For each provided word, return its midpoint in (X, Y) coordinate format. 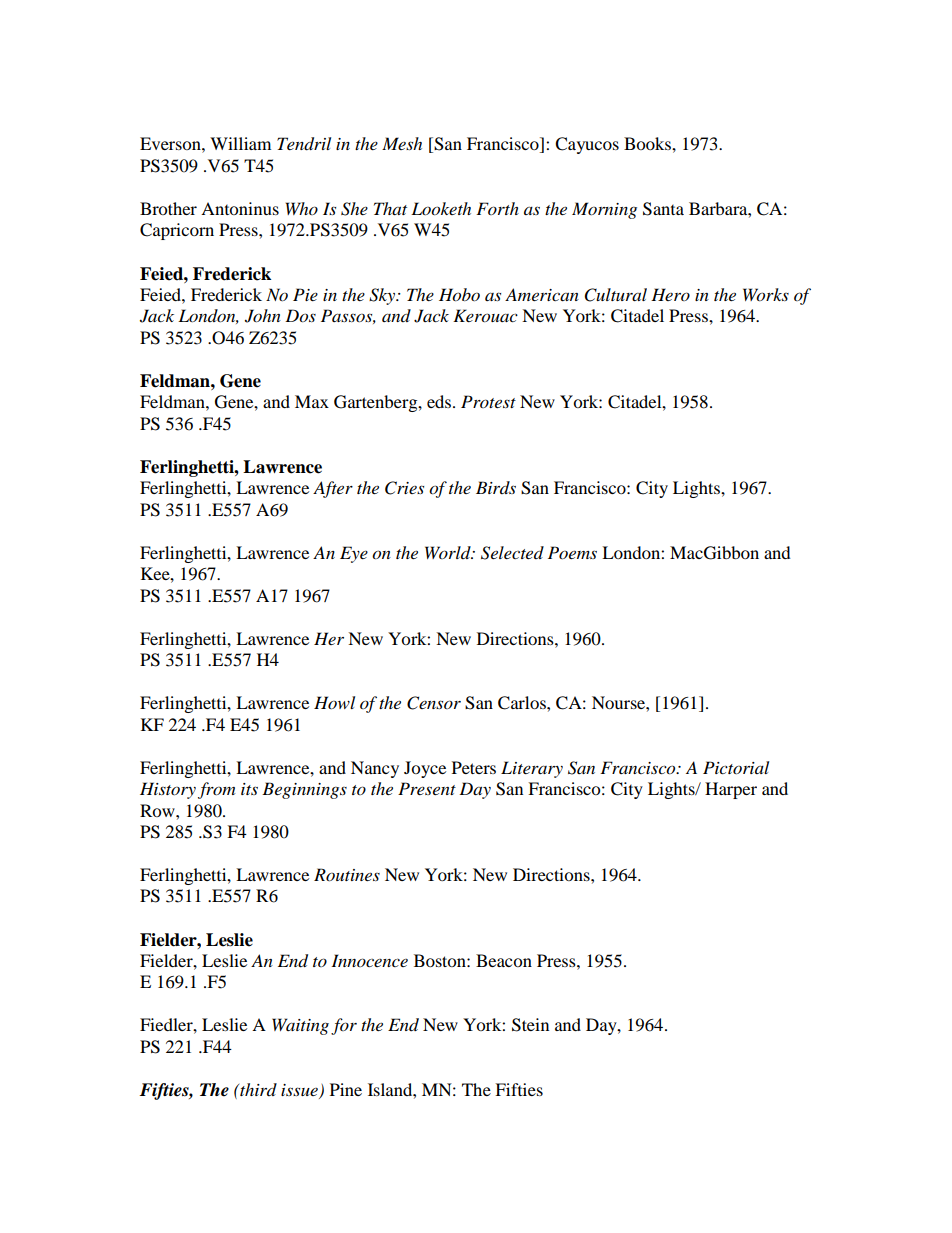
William (240, 143)
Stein (530, 1025)
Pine (346, 1089)
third (257, 1089)
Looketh (441, 209)
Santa (663, 209)
